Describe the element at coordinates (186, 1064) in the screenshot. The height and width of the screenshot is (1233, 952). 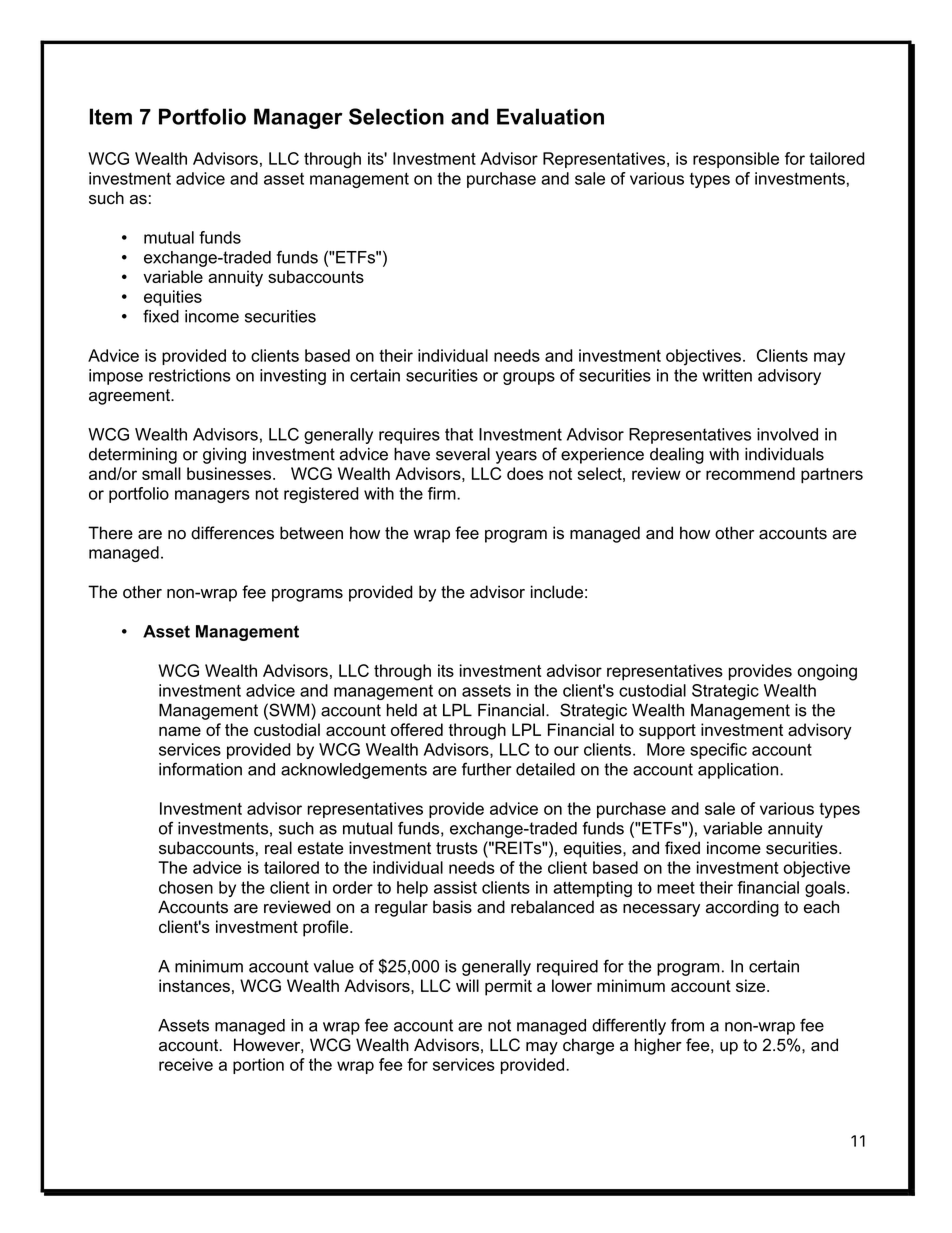
I see `receive` at that location.
